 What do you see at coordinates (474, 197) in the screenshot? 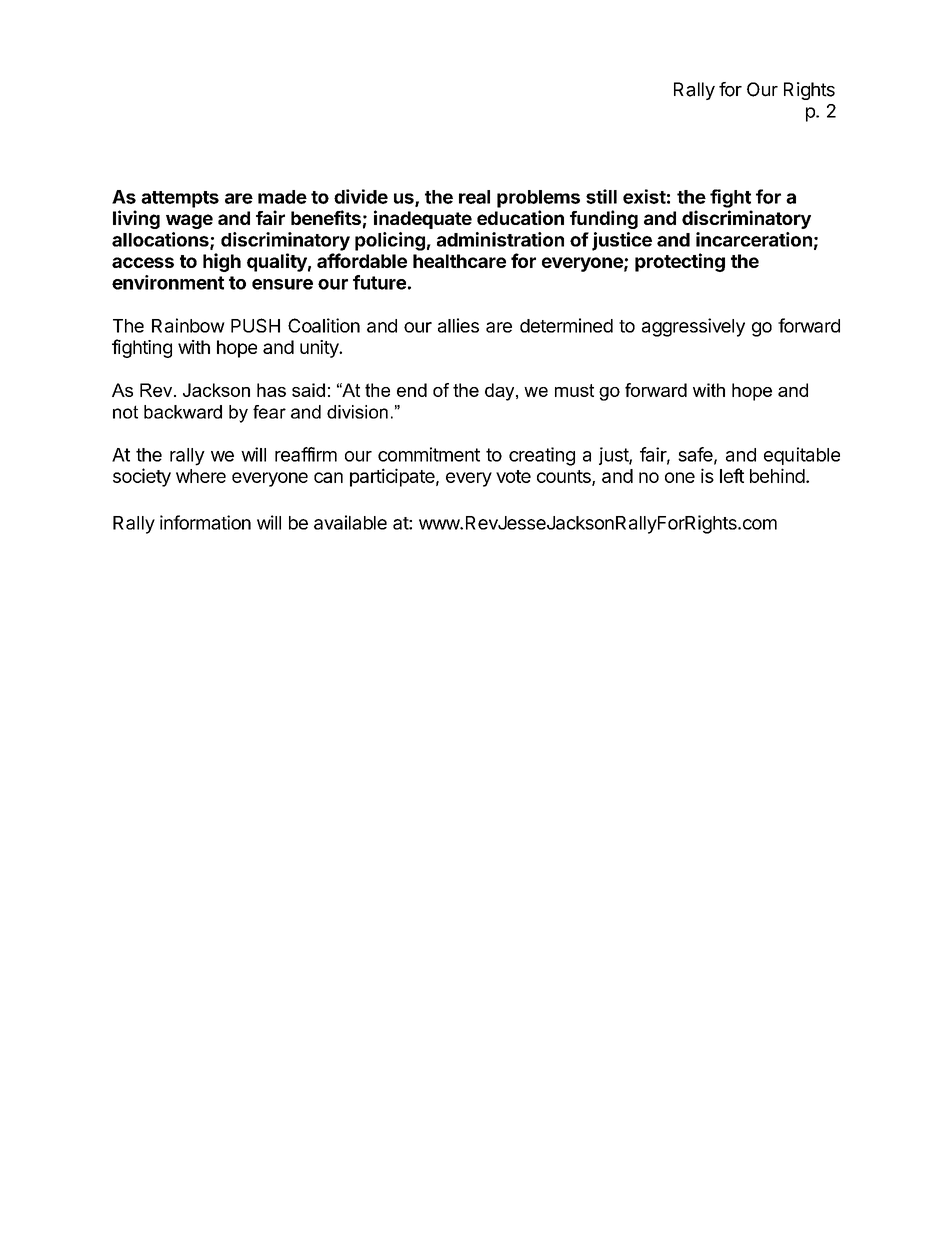
I see `real` at bounding box center [474, 197].
